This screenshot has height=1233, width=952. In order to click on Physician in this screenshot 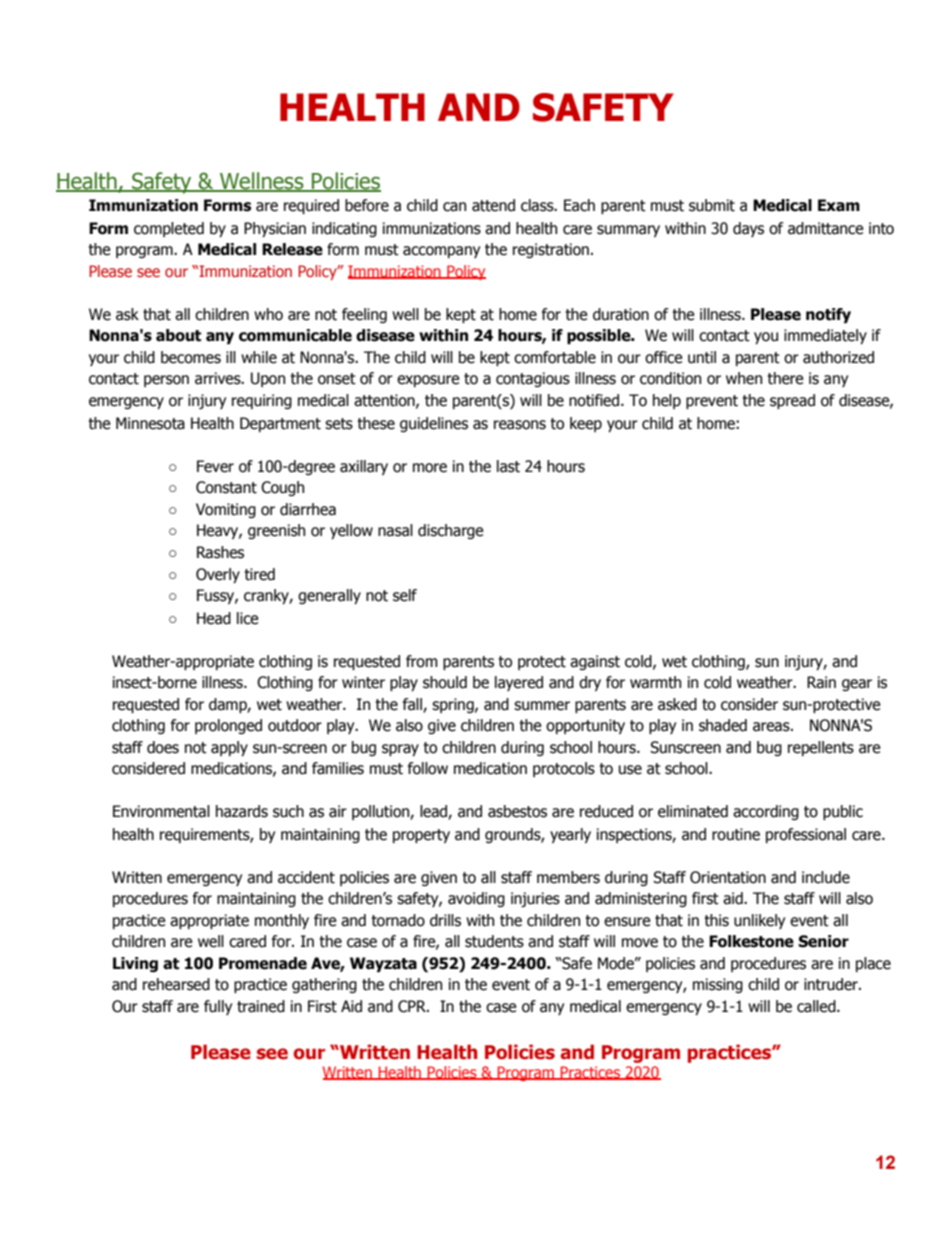, I will do `click(275, 229)`.
